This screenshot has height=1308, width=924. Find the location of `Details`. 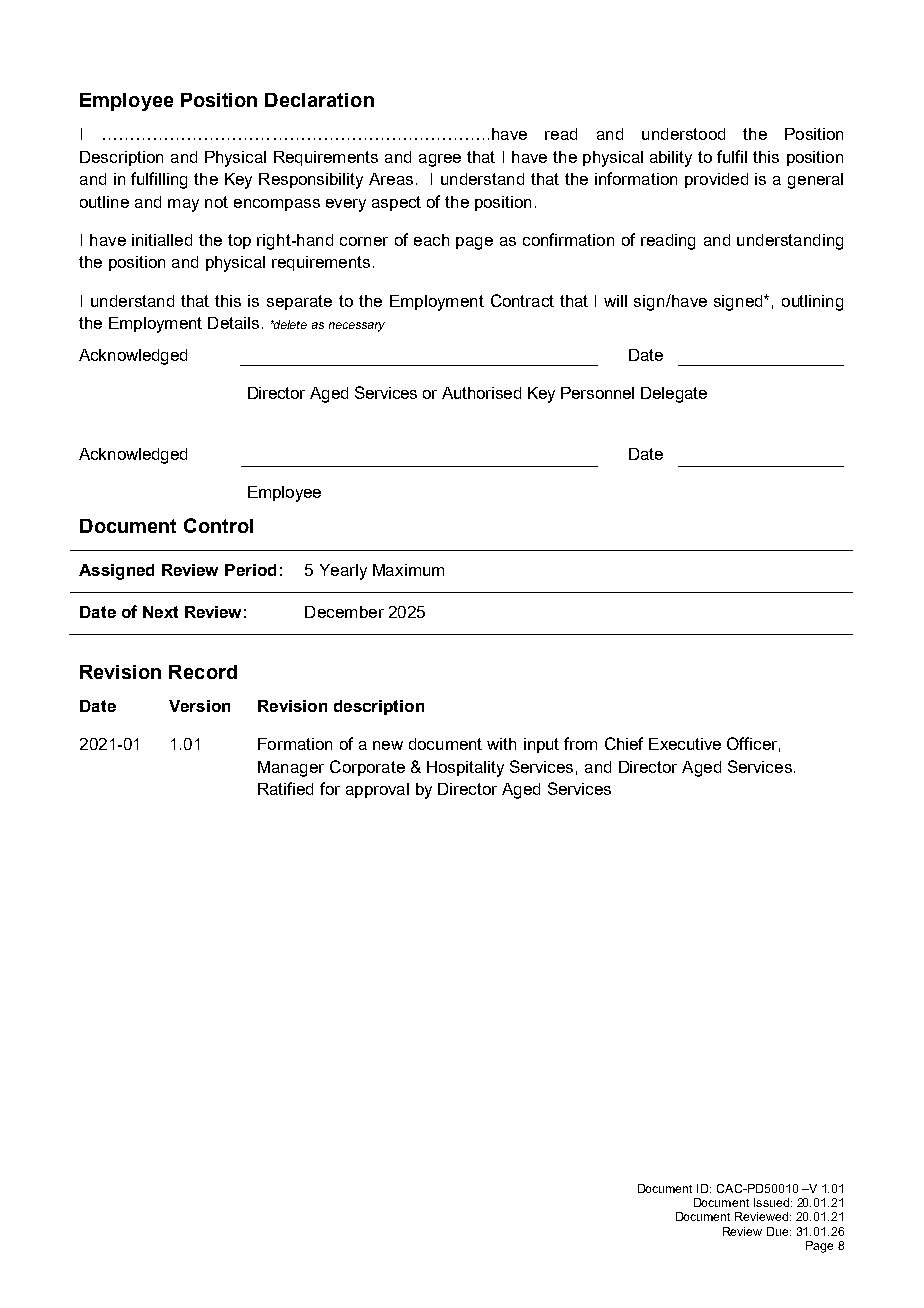

Details is located at coordinates (233, 323).
